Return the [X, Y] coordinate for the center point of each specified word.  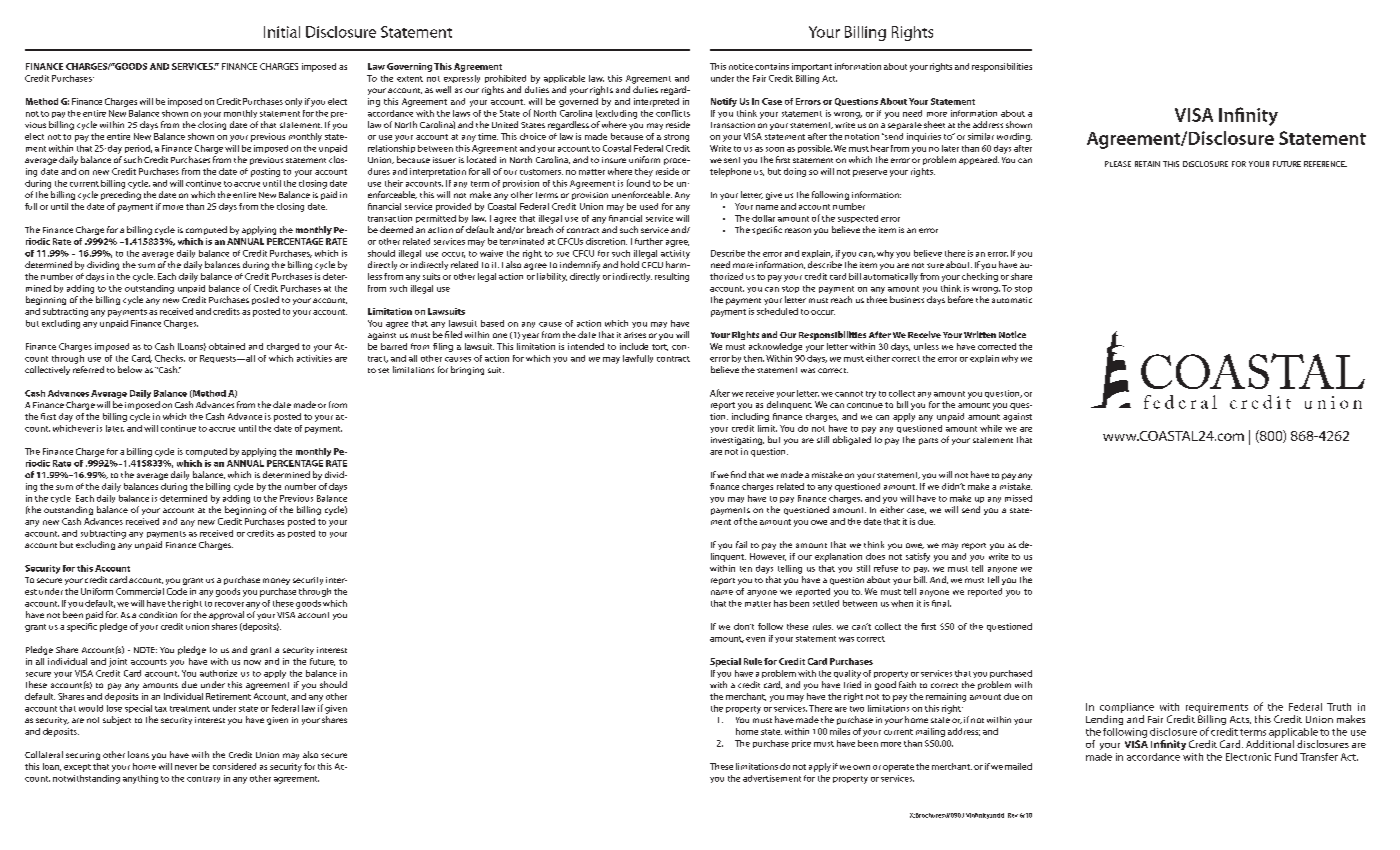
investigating [737, 441]
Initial [282, 32]
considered [234, 766]
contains [772, 66]
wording [1014, 137]
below [130, 369]
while [991, 428]
